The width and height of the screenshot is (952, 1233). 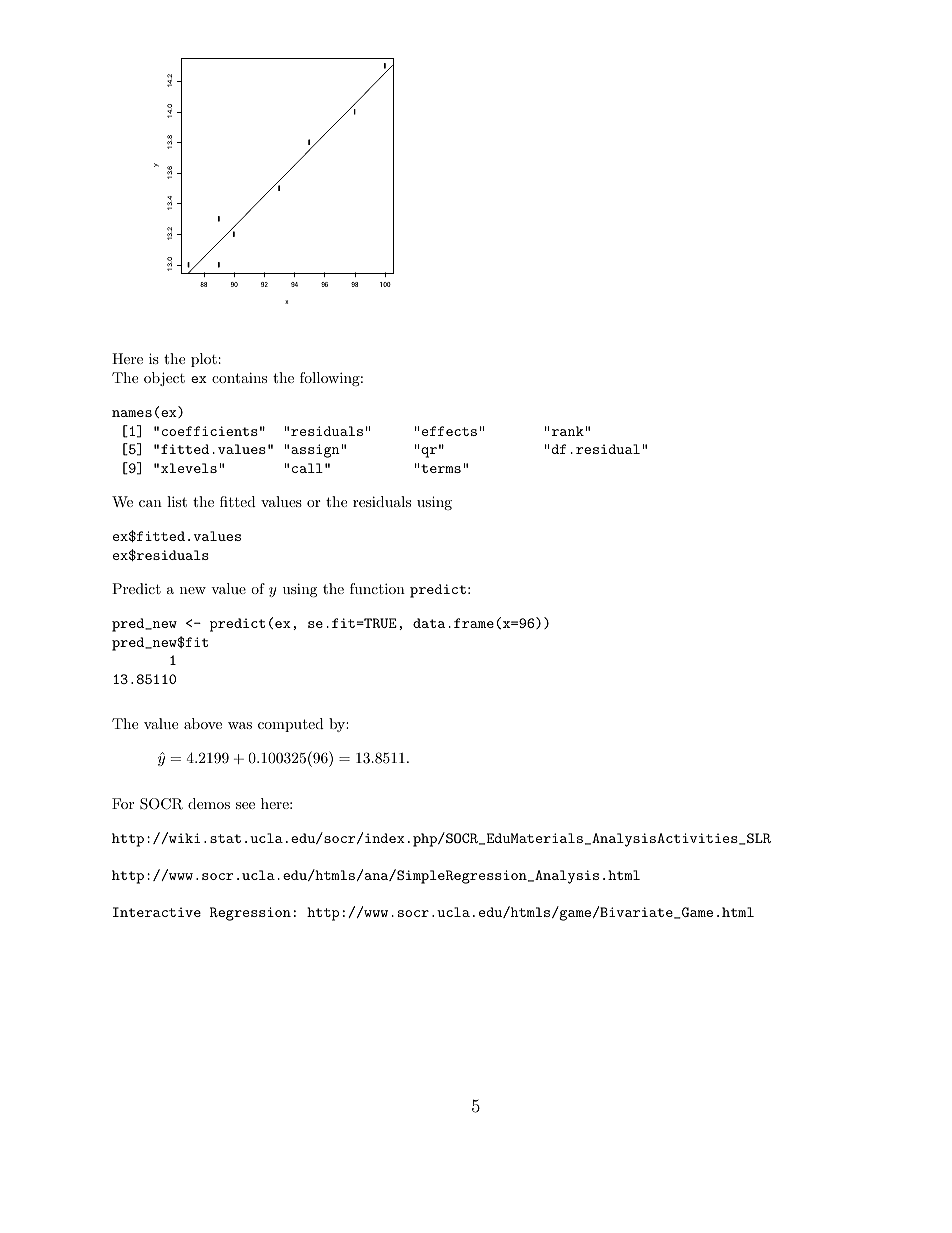 I want to click on above, so click(x=203, y=723).
